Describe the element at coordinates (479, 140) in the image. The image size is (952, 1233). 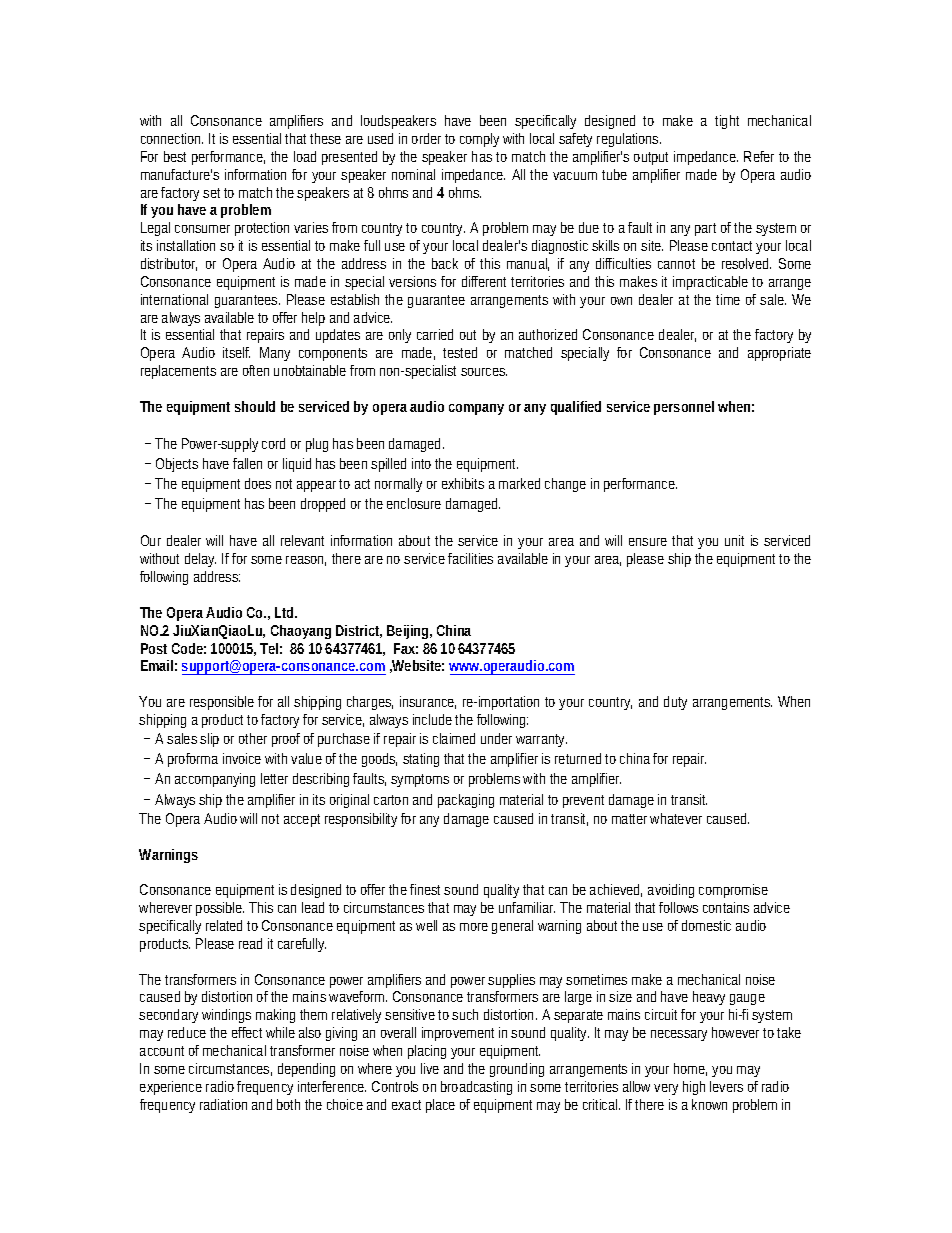
I see `comply` at that location.
